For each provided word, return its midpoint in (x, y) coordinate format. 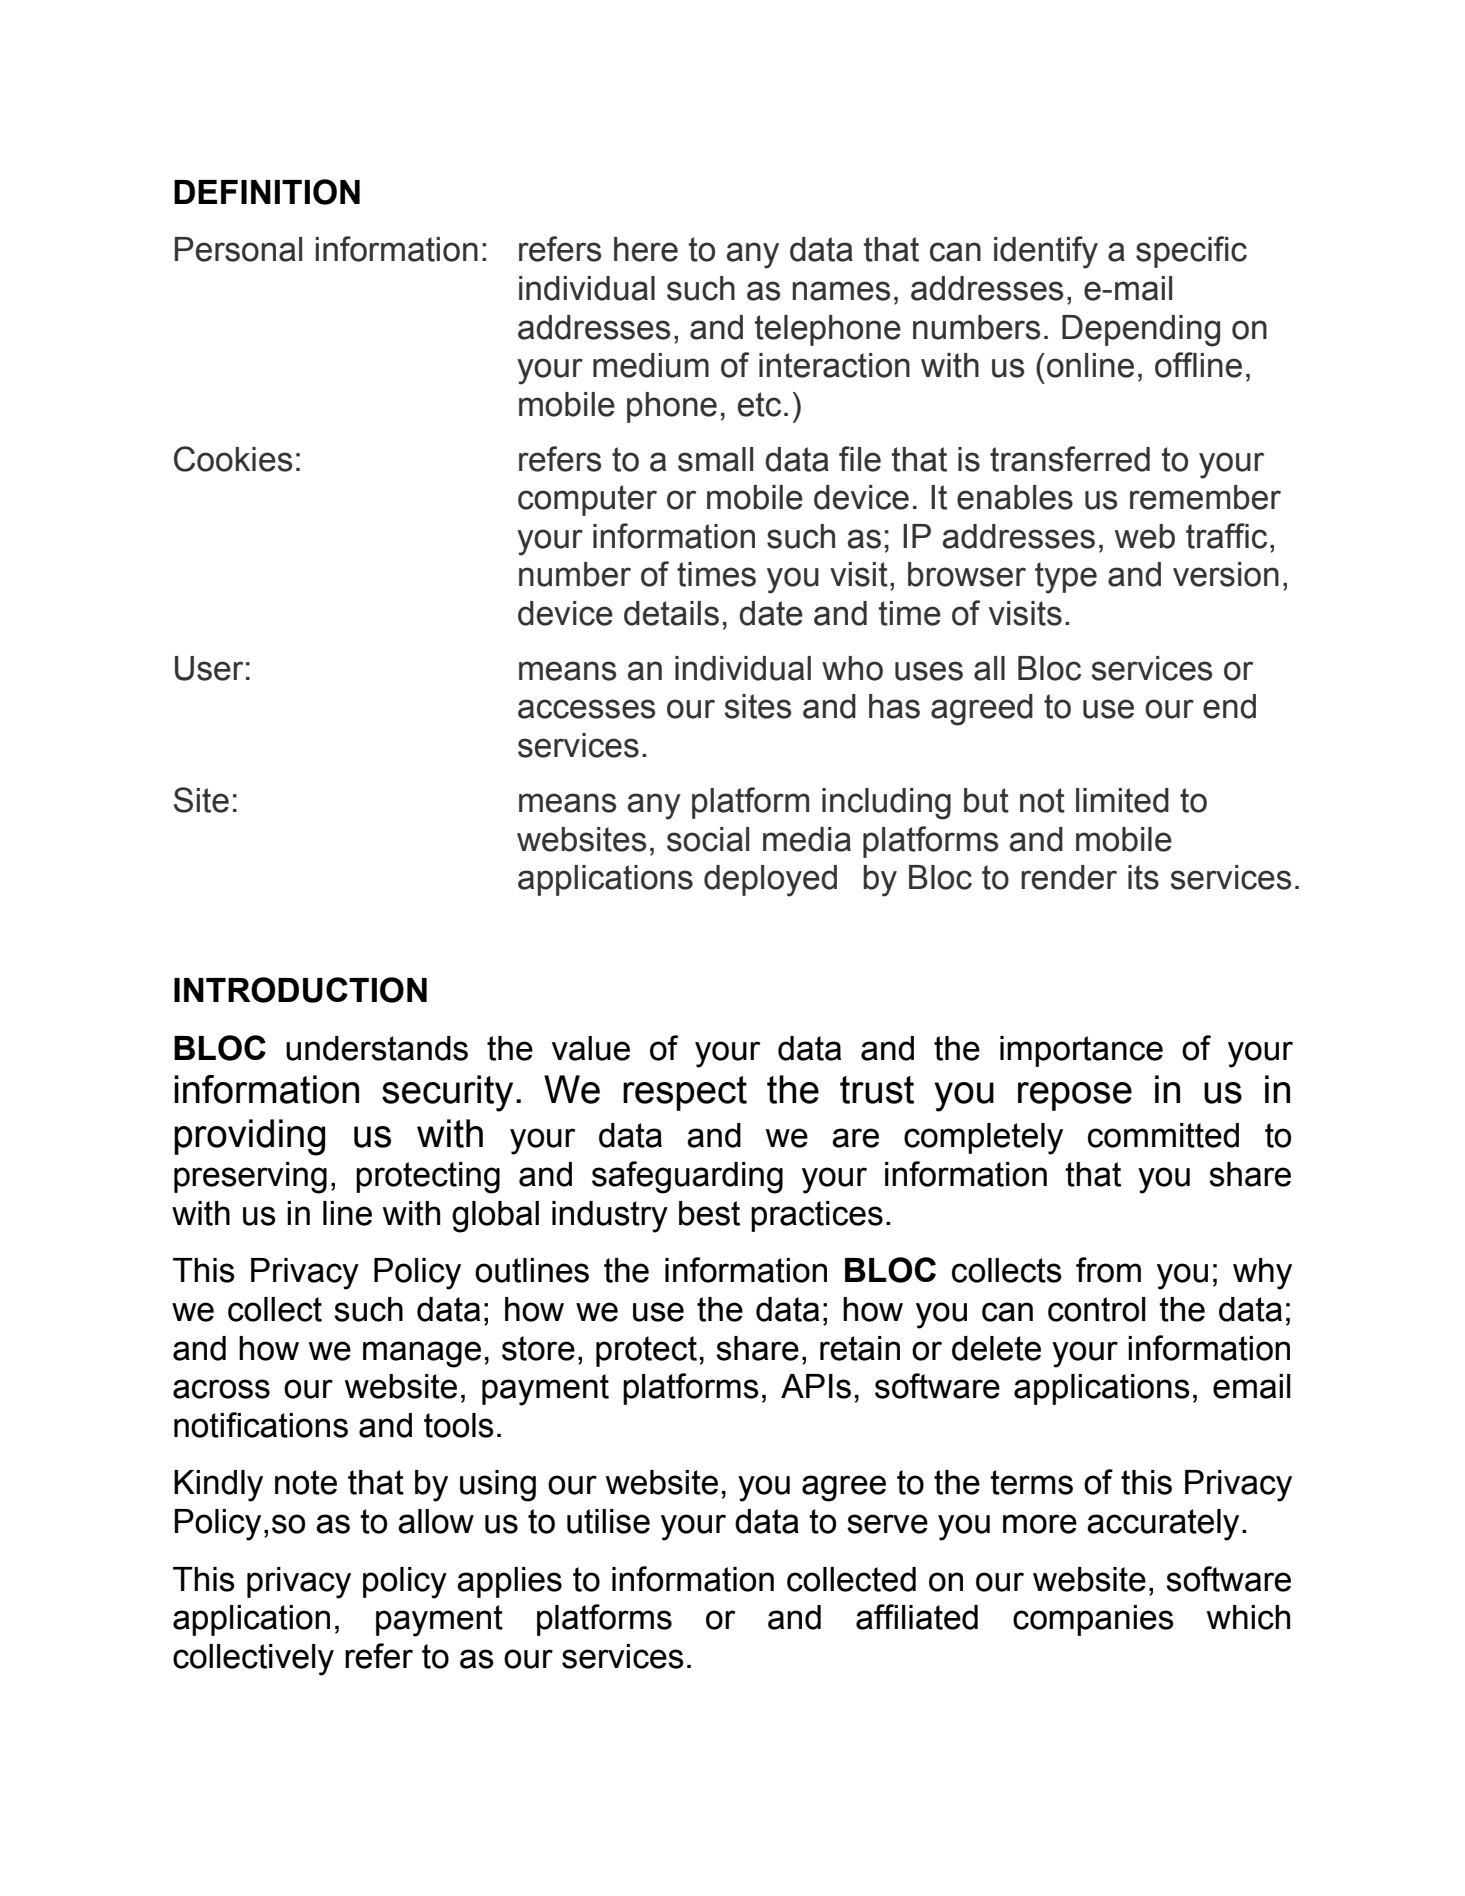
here (646, 249)
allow (436, 1521)
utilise (608, 1521)
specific (1191, 252)
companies (1093, 1620)
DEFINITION (267, 192)
